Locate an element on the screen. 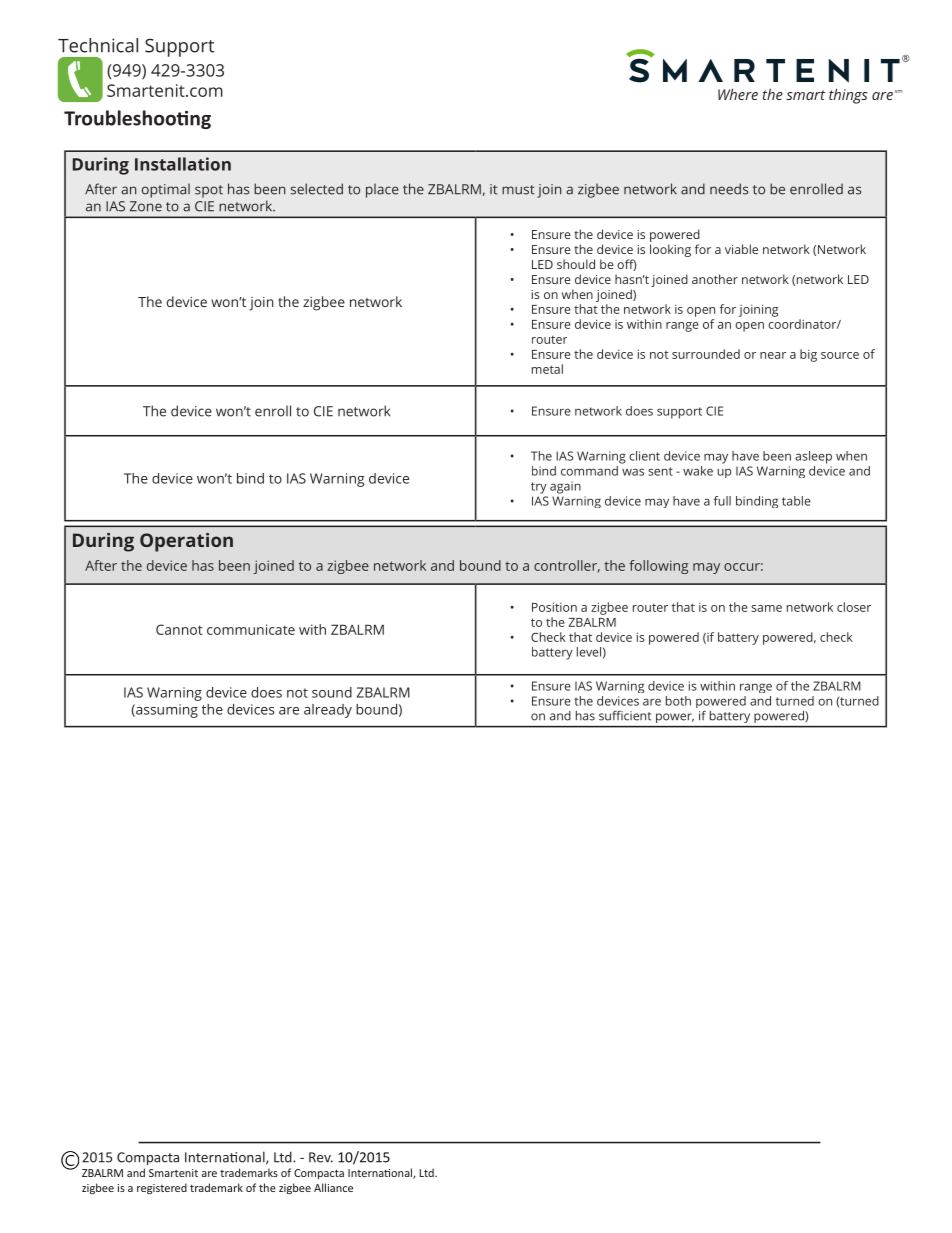 The width and height of the screenshot is (952, 1233). Rev is located at coordinates (321, 1157).
